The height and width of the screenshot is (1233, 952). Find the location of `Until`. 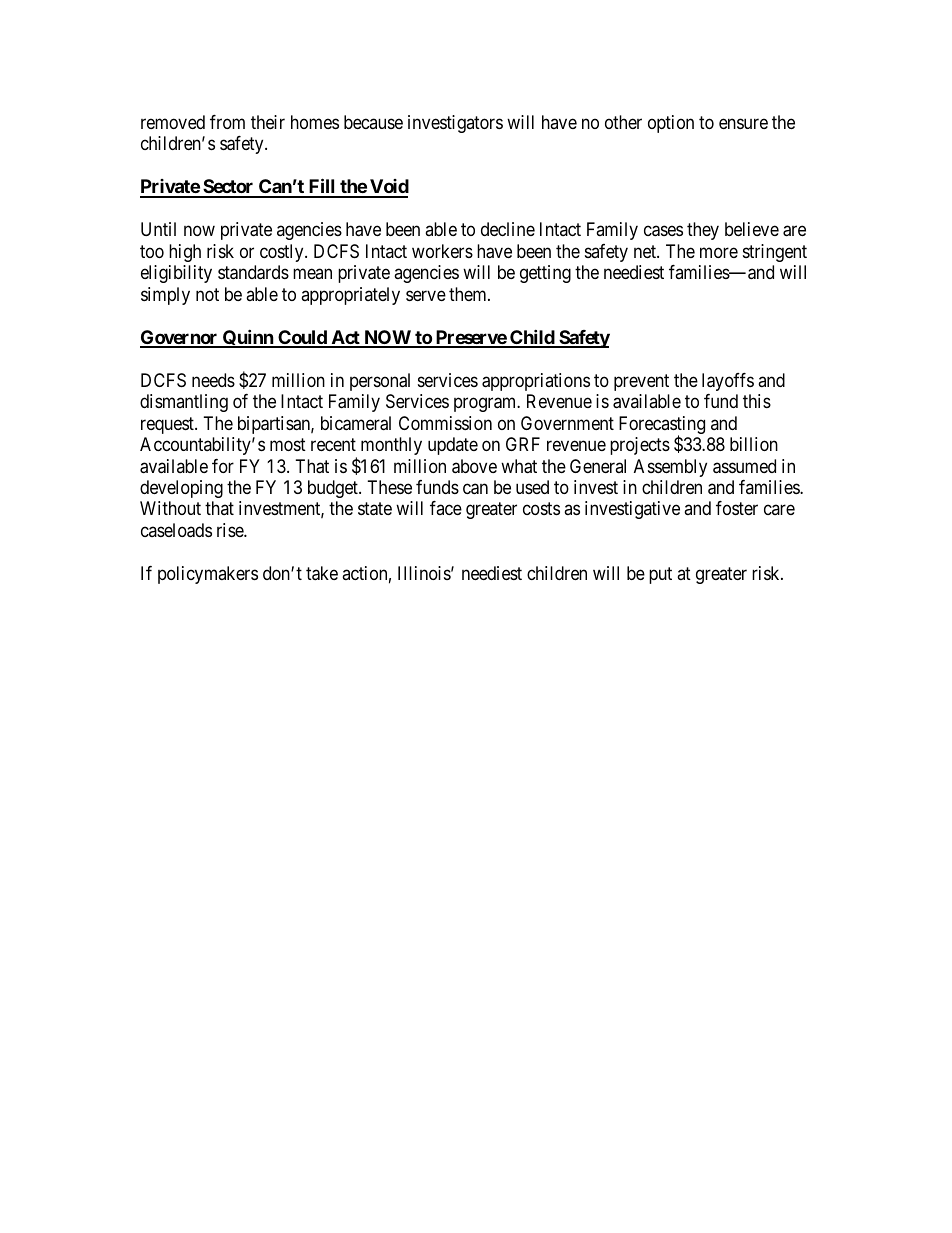

Until is located at coordinates (158, 229).
